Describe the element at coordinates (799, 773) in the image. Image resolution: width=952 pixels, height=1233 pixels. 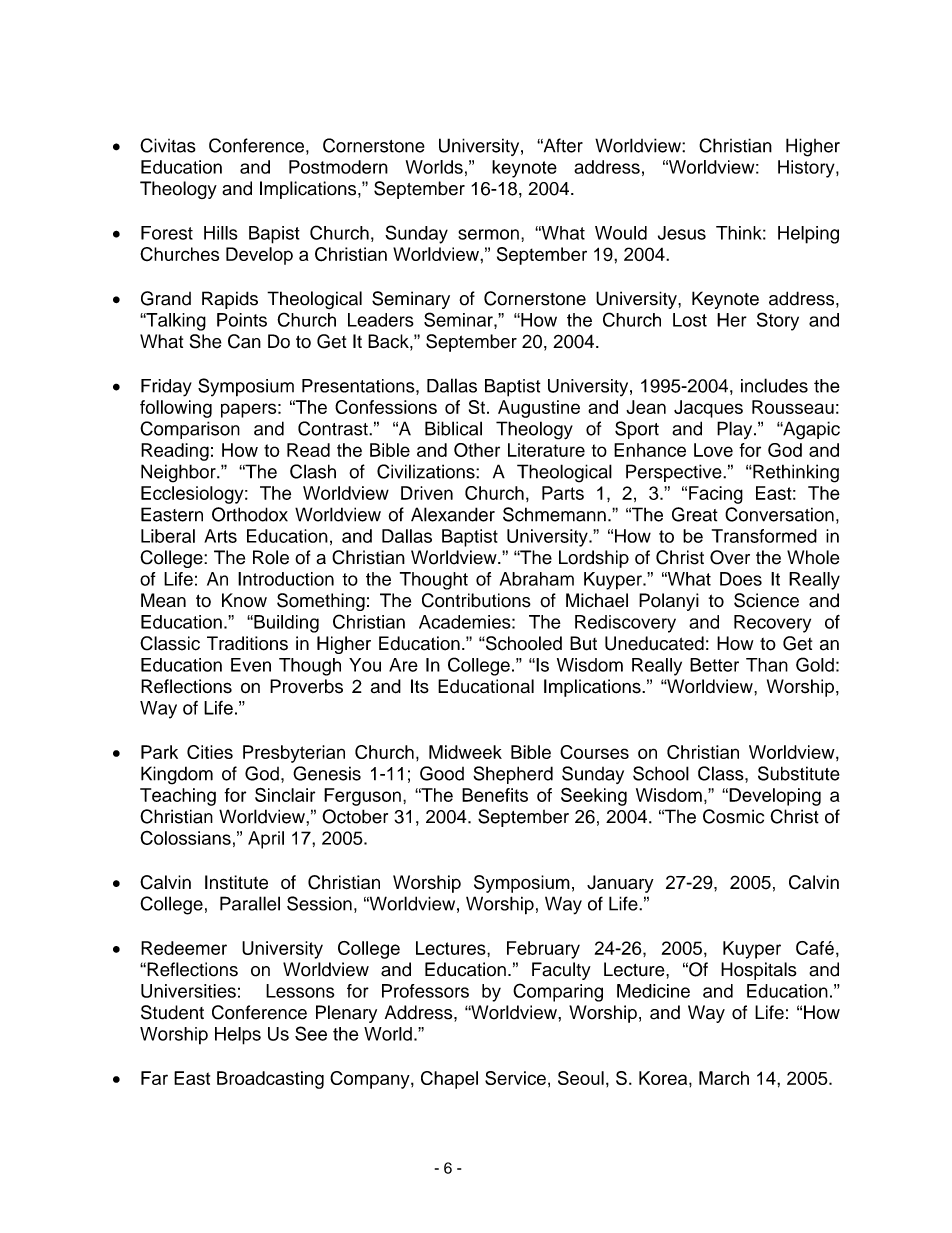
I see `Substitute` at that location.
